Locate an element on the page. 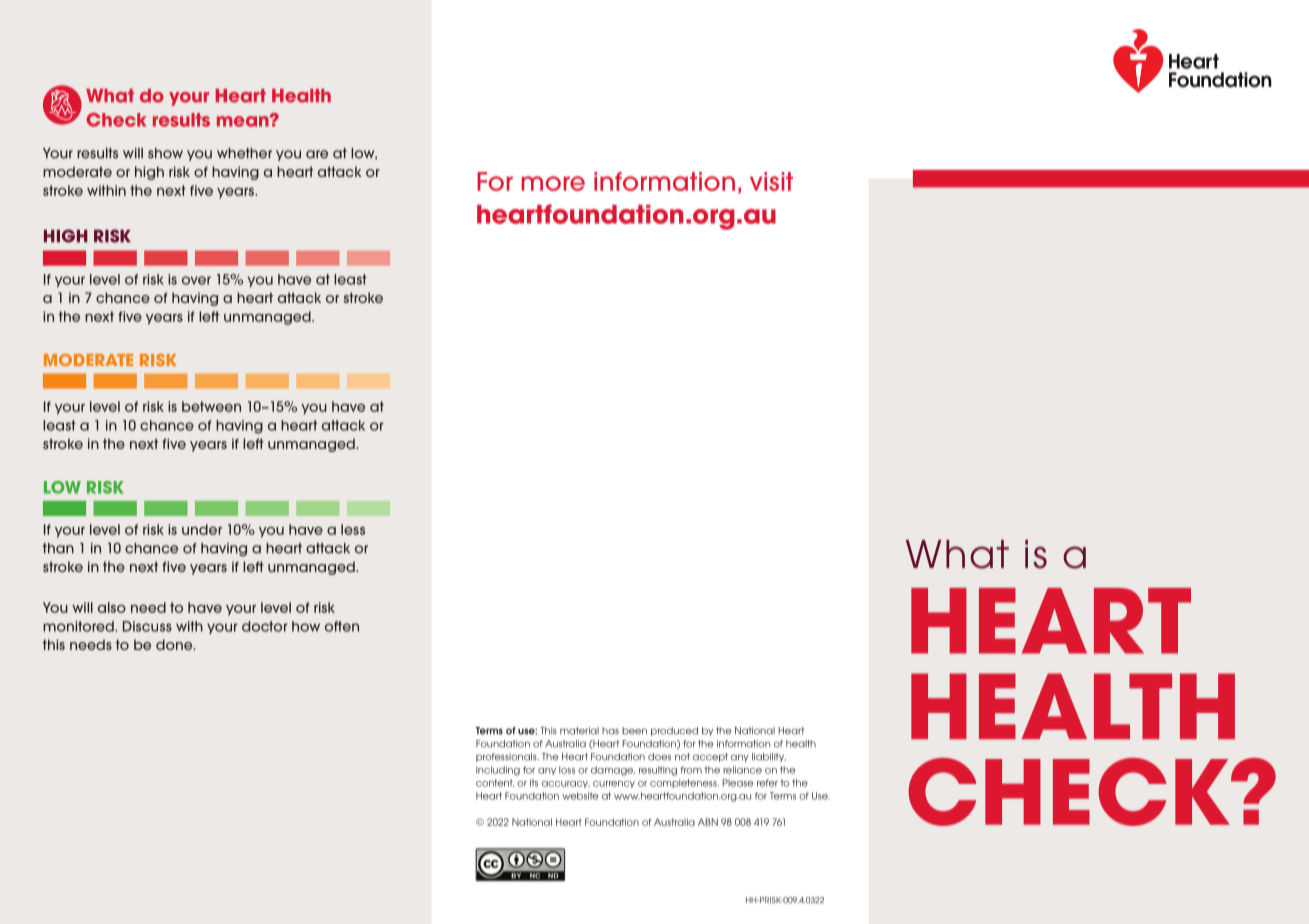 The width and height of the image is (1309, 924). including is located at coordinates (498, 771).
